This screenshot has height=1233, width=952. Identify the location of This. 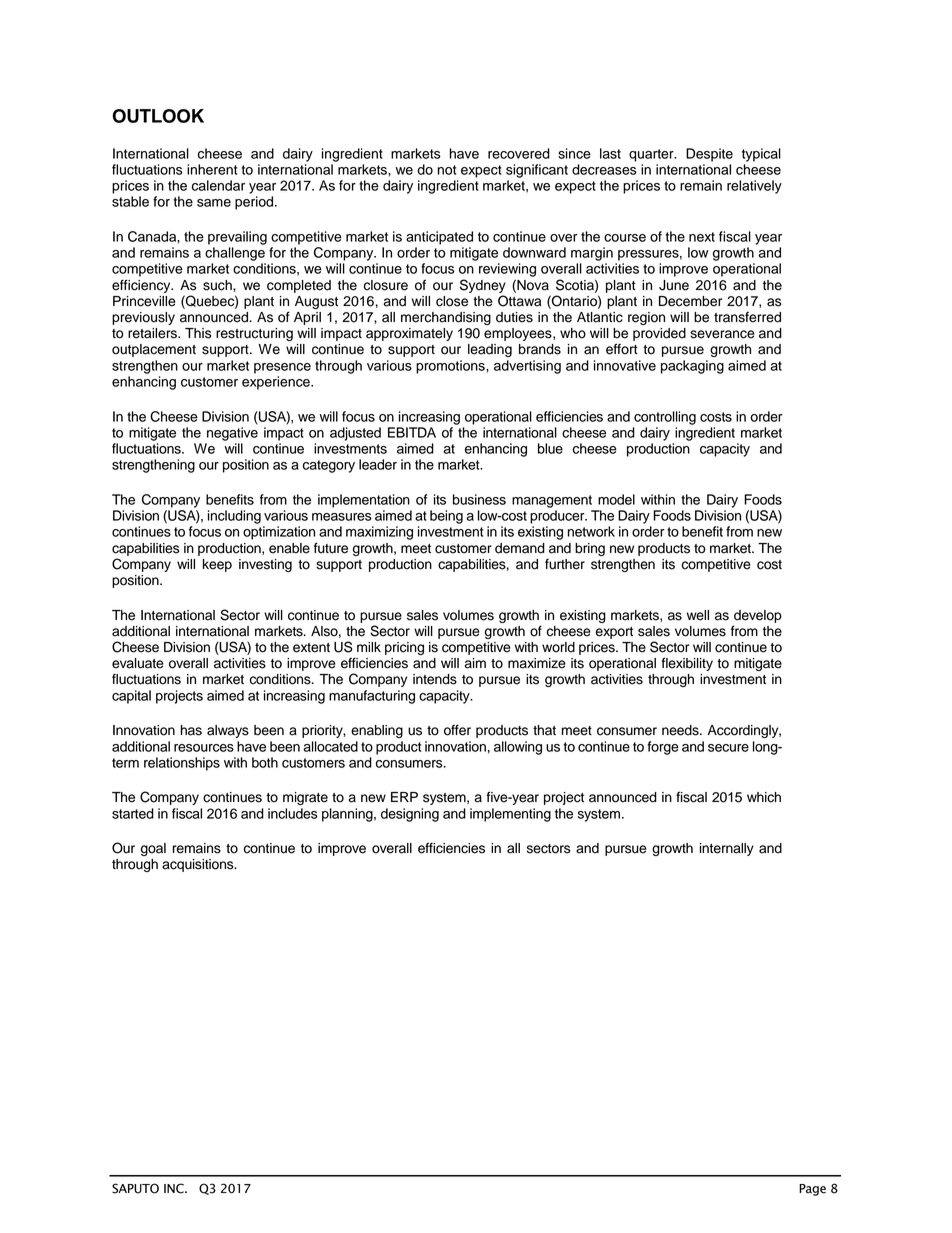
(198, 333).
